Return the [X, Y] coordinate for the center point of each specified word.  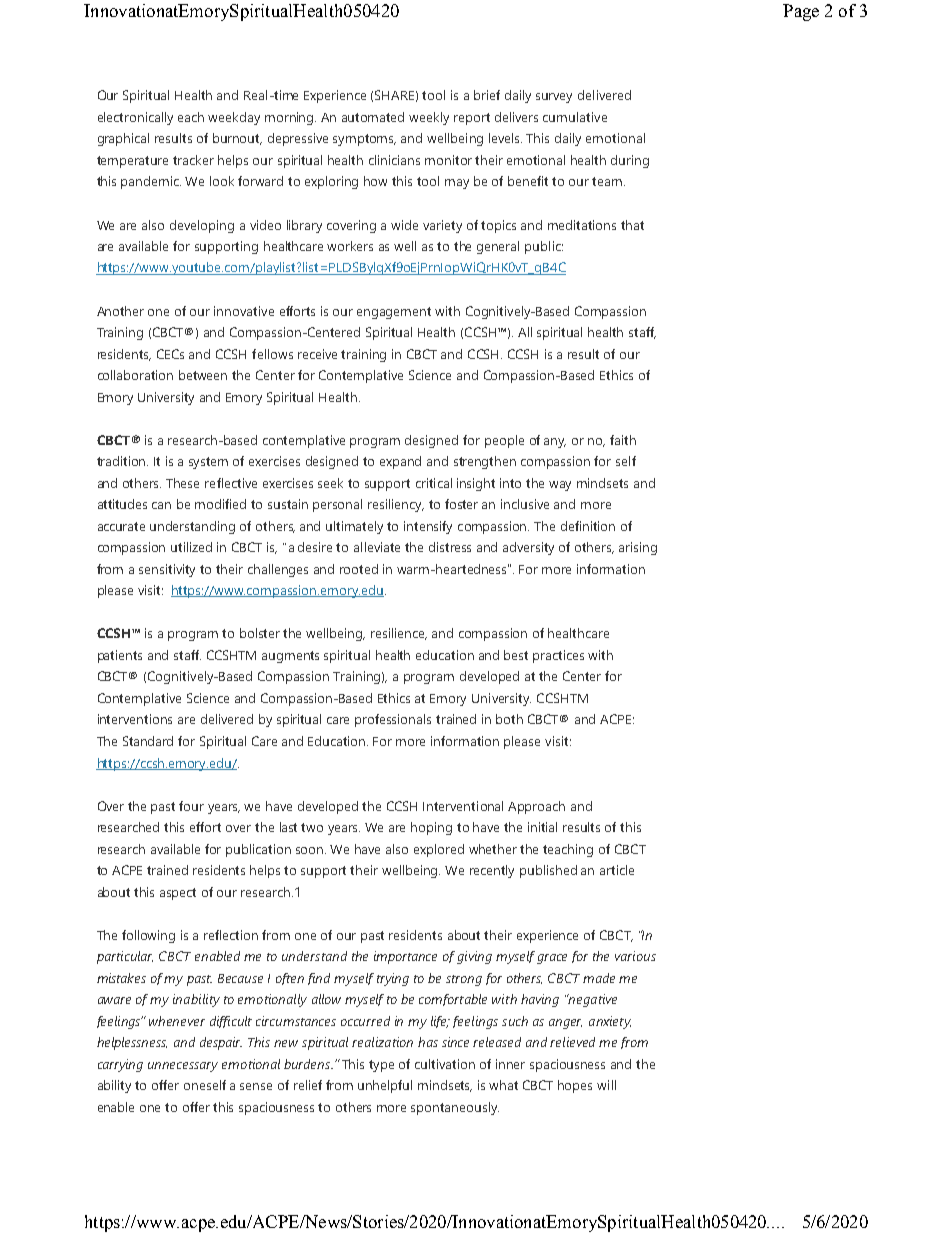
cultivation [445, 1064]
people [504, 441]
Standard [148, 741]
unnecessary [183, 1067]
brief [487, 95]
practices [558, 656]
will [606, 1085]
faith [623, 440]
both [509, 719]
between [203, 375]
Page [801, 12]
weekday [234, 118]
